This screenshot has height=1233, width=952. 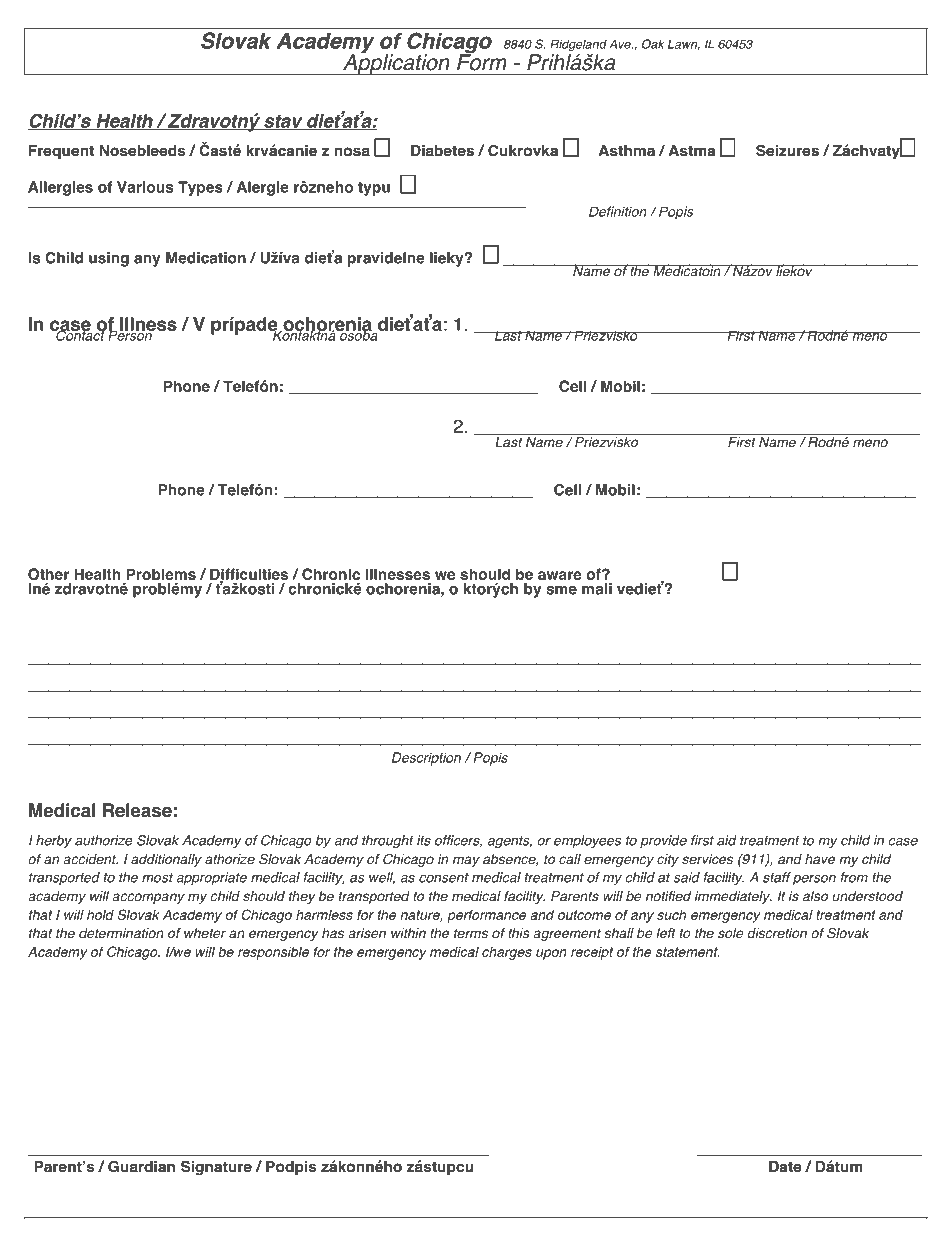 What do you see at coordinates (785, 1167) in the screenshot?
I see `Date` at bounding box center [785, 1167].
